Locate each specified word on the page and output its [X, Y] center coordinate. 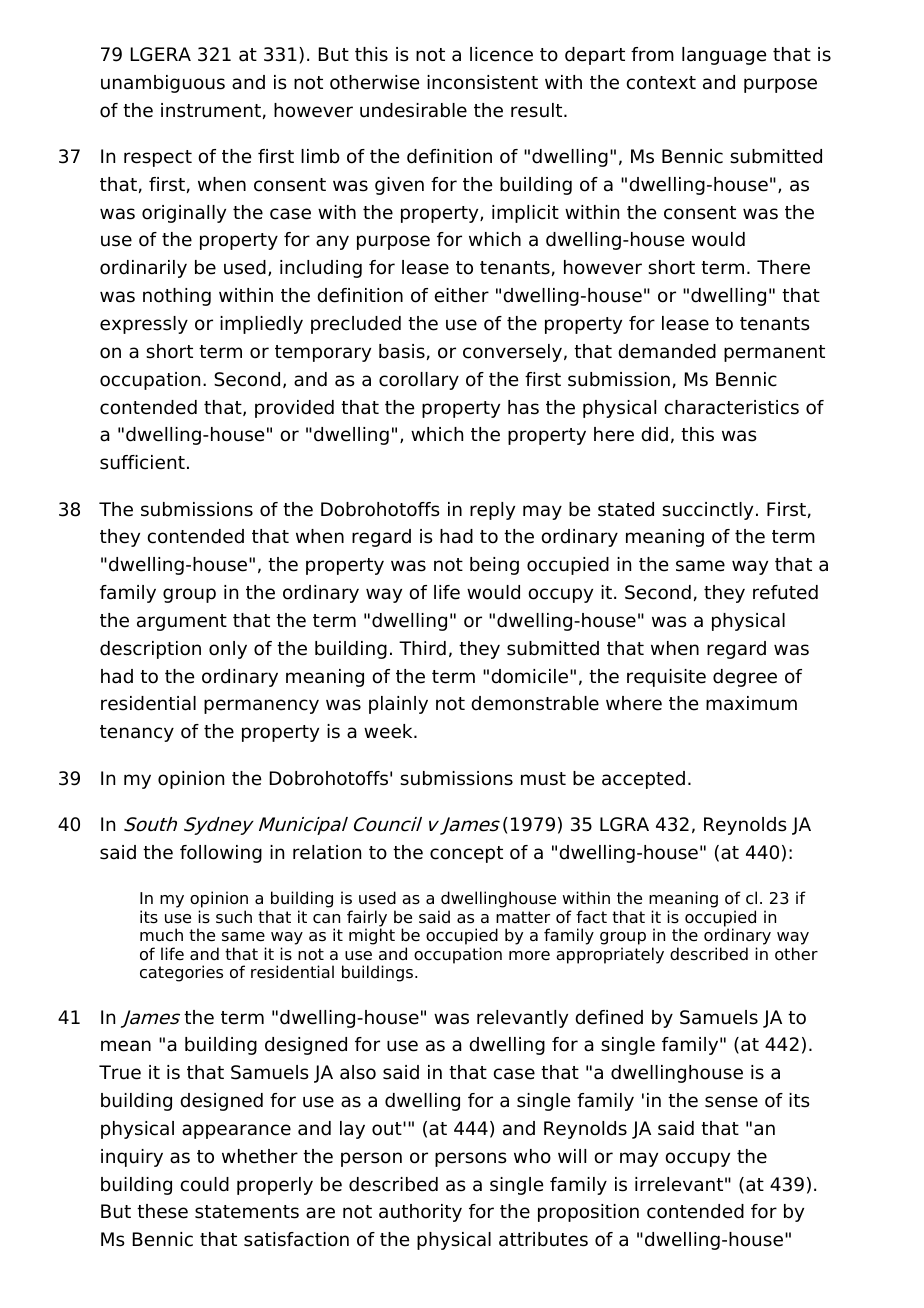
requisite [666, 678]
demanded [667, 351]
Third [422, 648]
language [724, 56]
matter [523, 917]
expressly [144, 325]
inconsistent [482, 82]
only [228, 650]
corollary [419, 381]
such [234, 917]
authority [420, 1213]
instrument [211, 110]
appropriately [610, 955]
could [205, 1184]
